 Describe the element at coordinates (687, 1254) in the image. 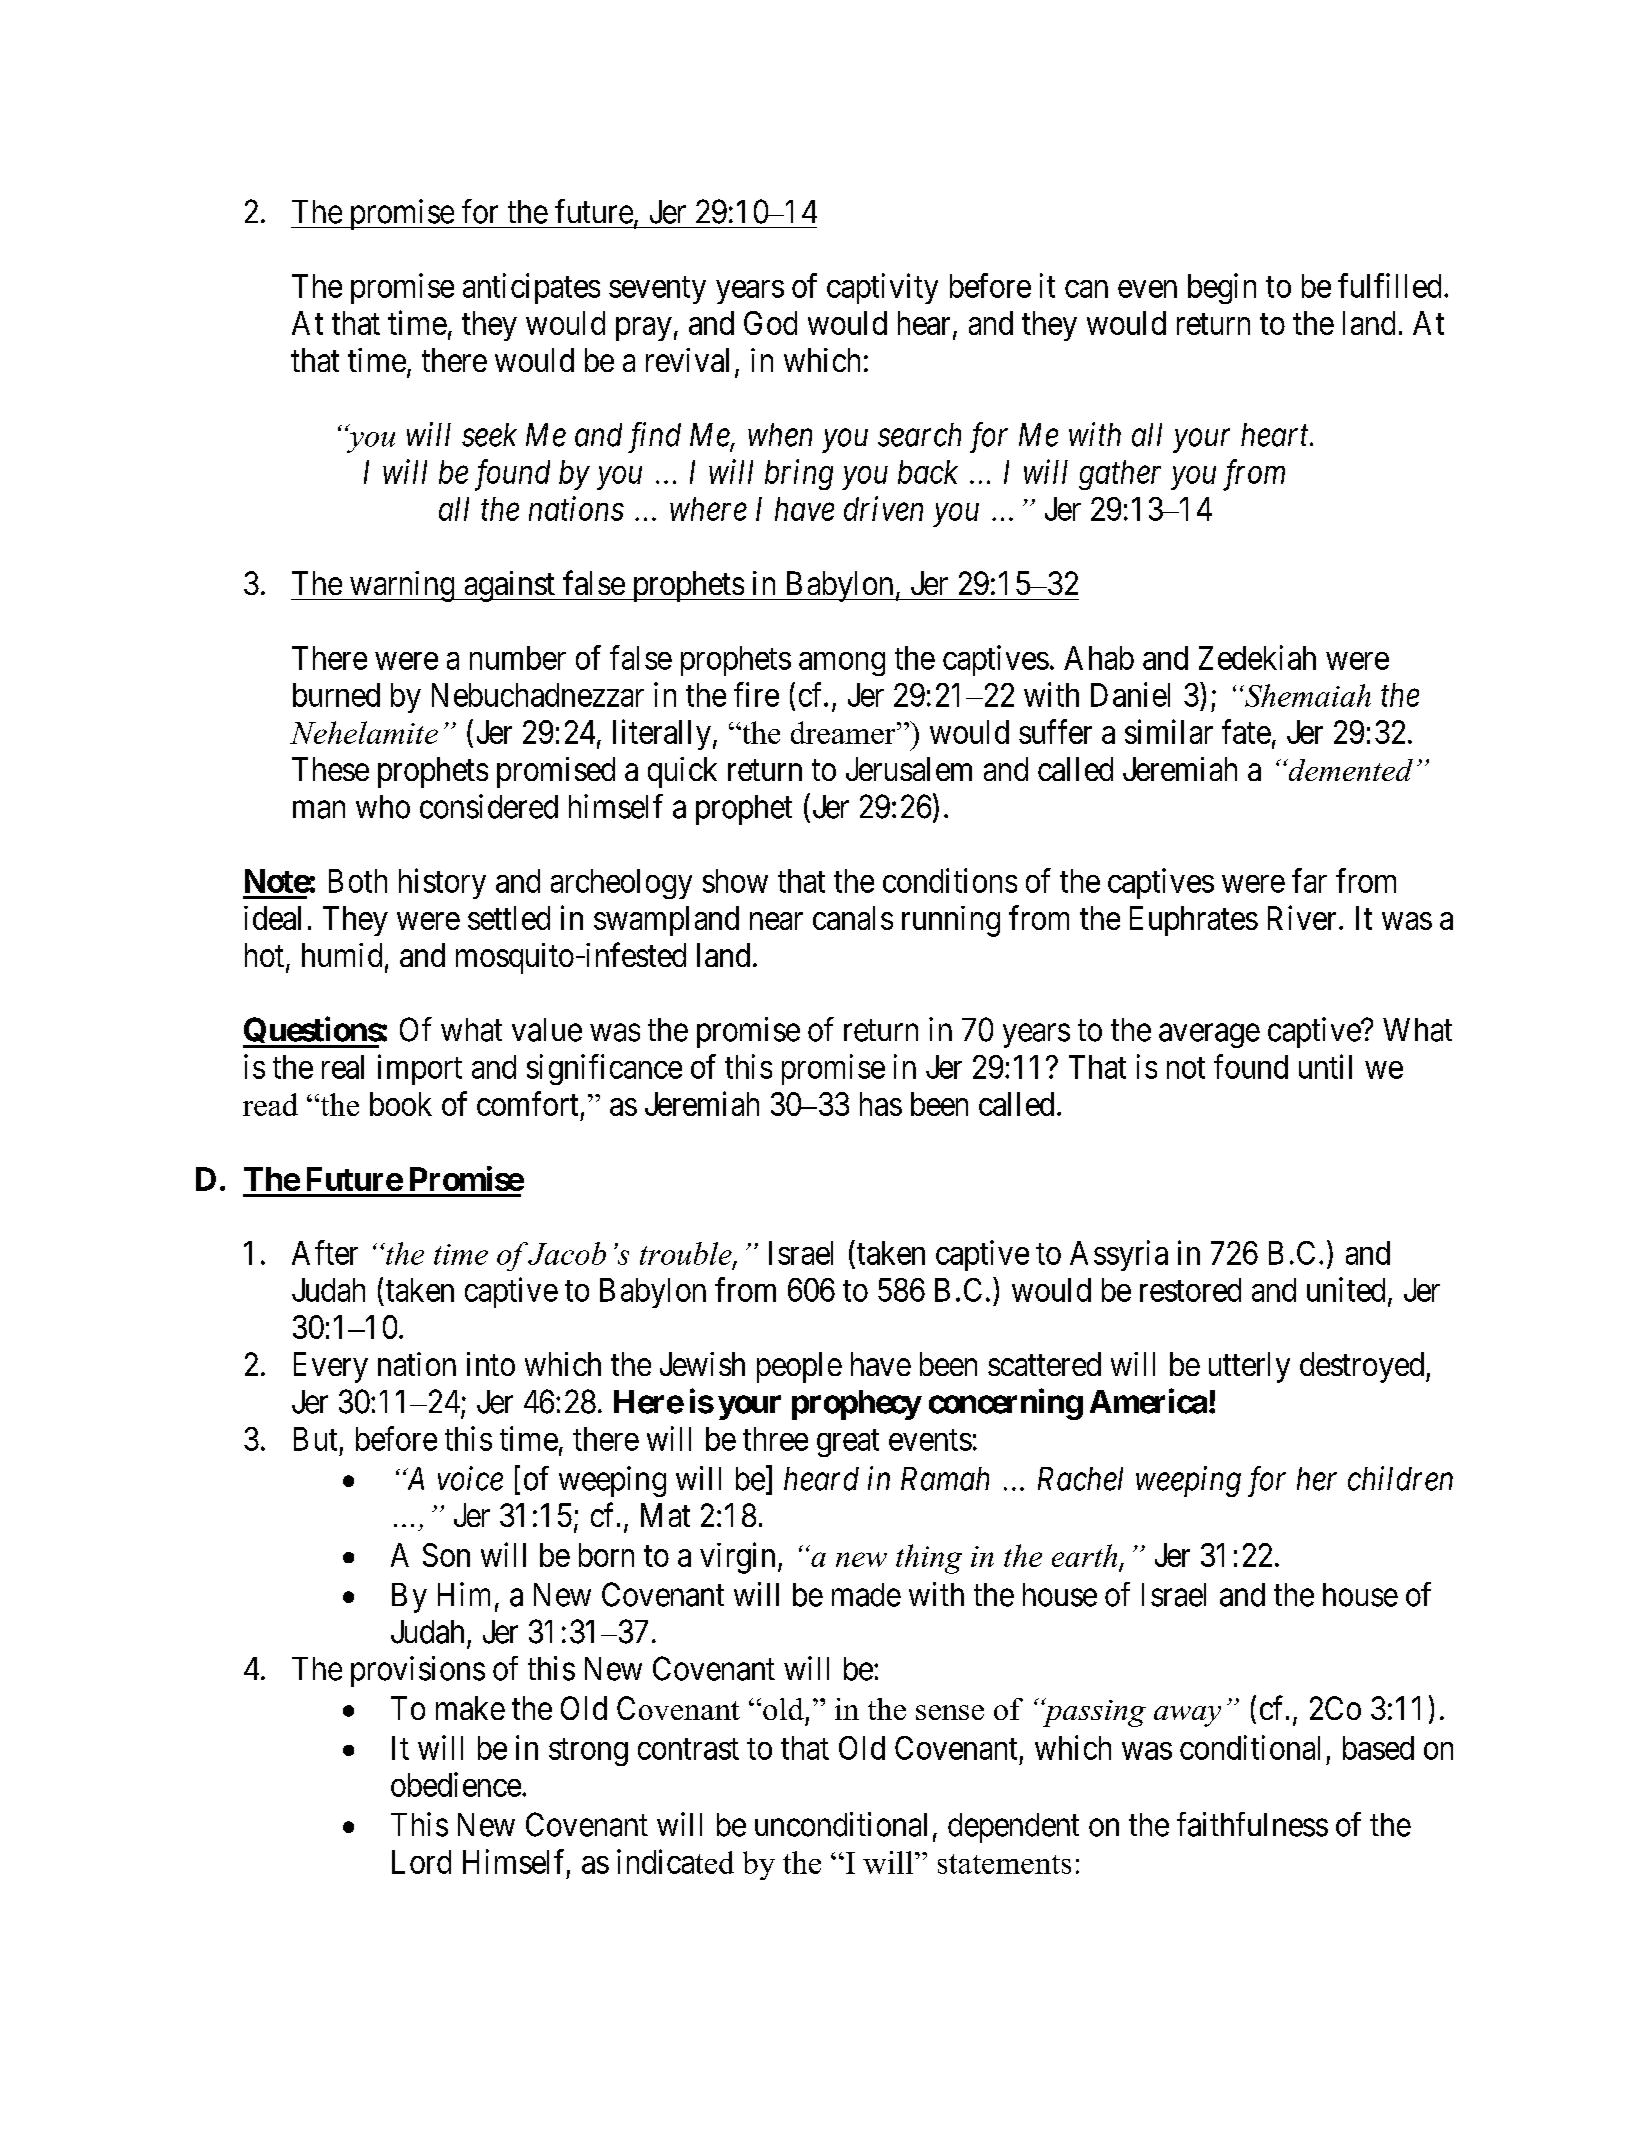

I see `trouble` at that location.
